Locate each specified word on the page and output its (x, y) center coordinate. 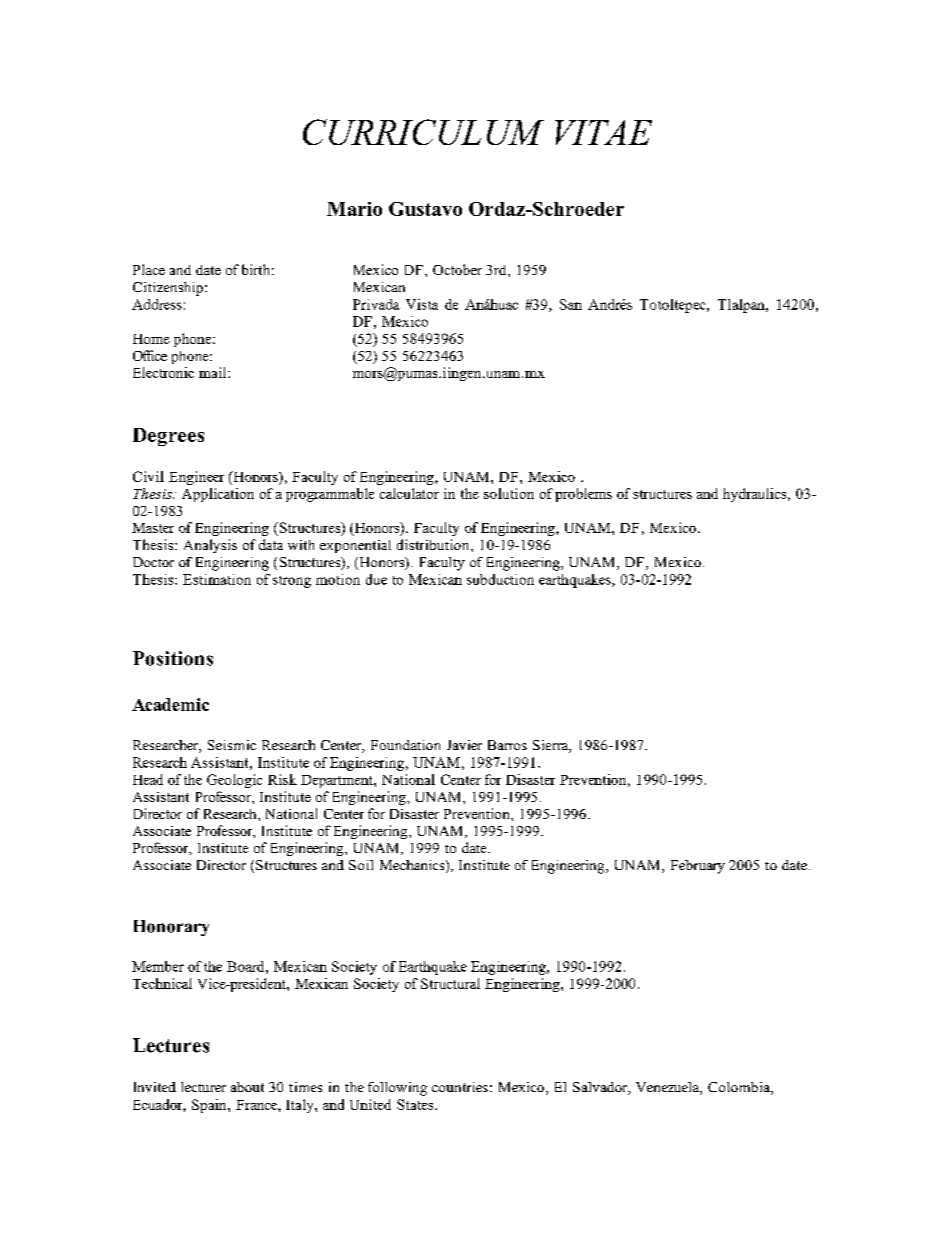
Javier (464, 745)
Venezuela (668, 1088)
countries (460, 1087)
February (698, 867)
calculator (409, 493)
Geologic (234, 781)
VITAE (603, 132)
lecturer (203, 1087)
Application (218, 495)
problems (583, 495)
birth (255, 269)
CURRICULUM (423, 132)
